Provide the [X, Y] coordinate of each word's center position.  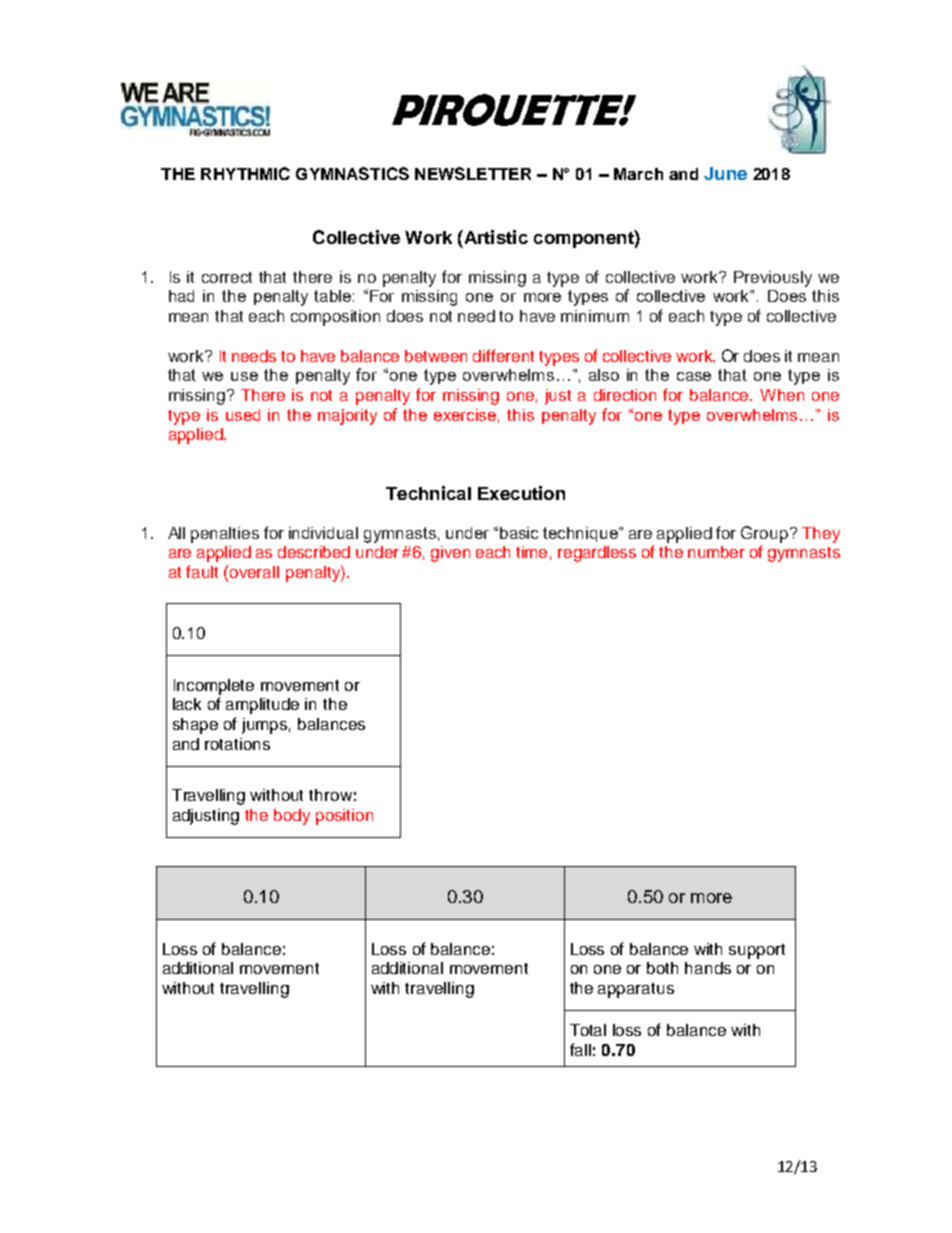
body [292, 817]
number [716, 552]
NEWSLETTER [473, 173]
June [725, 173]
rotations [237, 744]
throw [330, 795]
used [243, 415]
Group [764, 534]
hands [708, 968]
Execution [521, 493]
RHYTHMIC [245, 173]
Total [588, 1030]
